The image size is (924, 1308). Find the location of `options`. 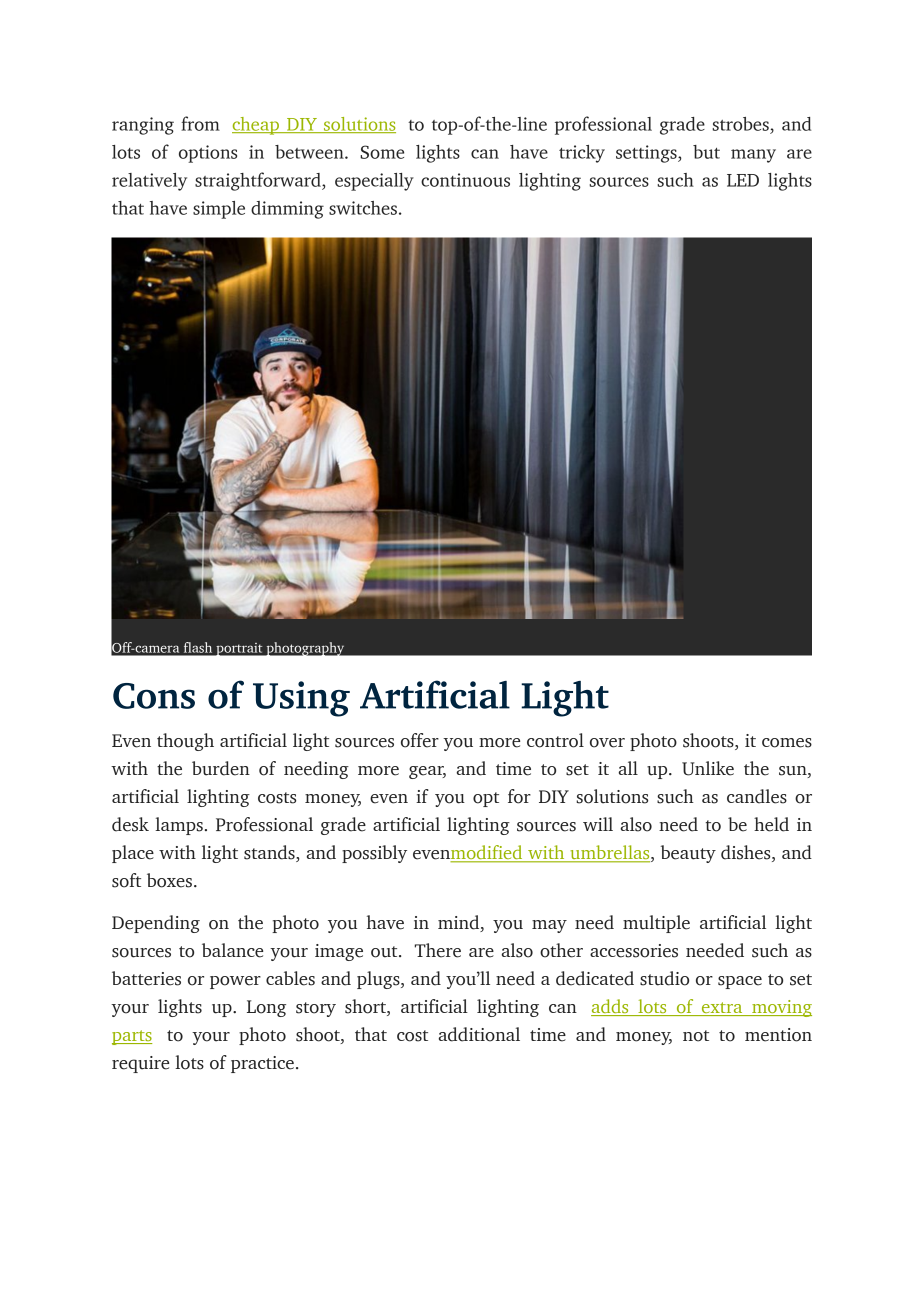

options is located at coordinates (208, 154).
